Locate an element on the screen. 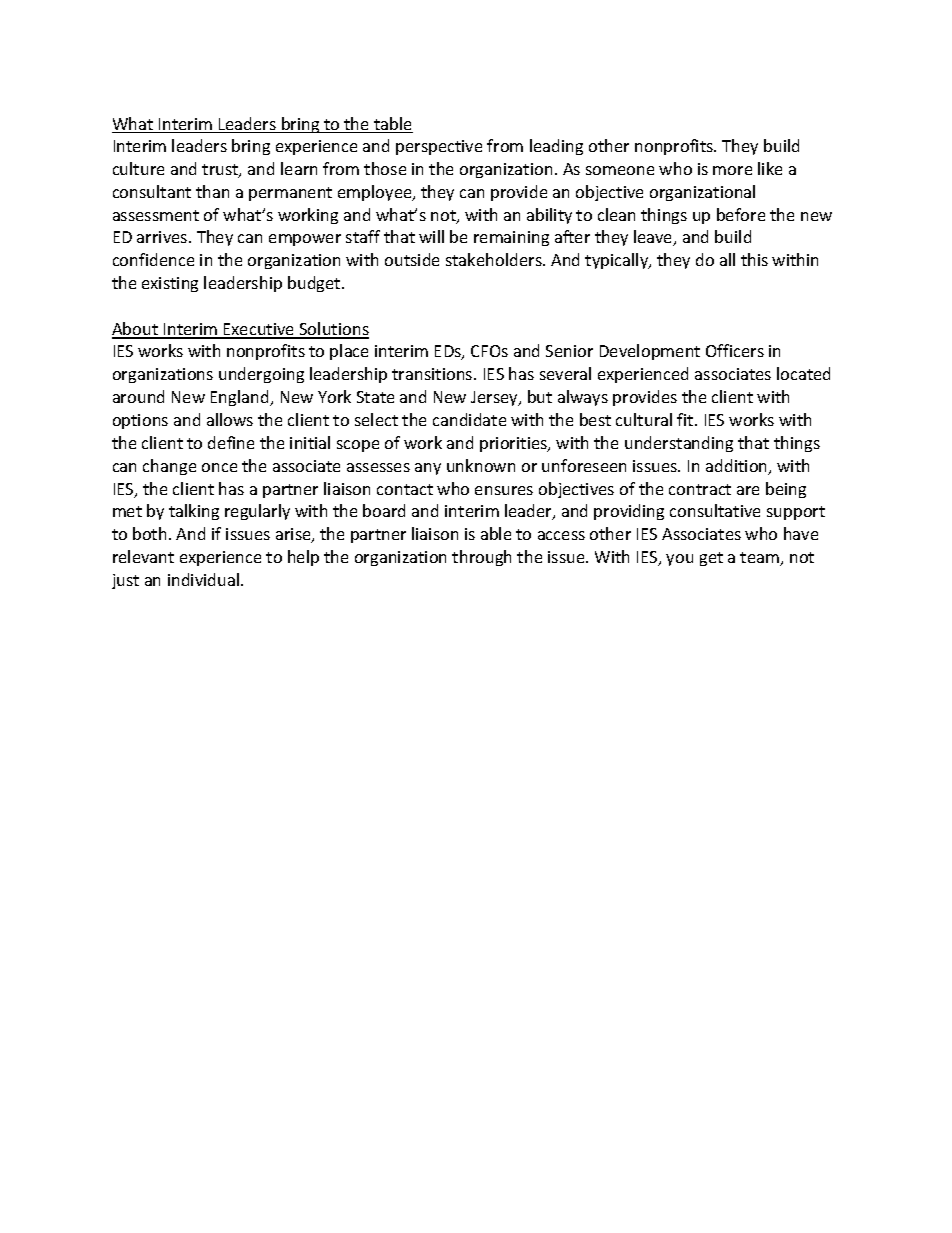 Image resolution: width=952 pixels, height=1233 pixels. this is located at coordinates (754, 259).
